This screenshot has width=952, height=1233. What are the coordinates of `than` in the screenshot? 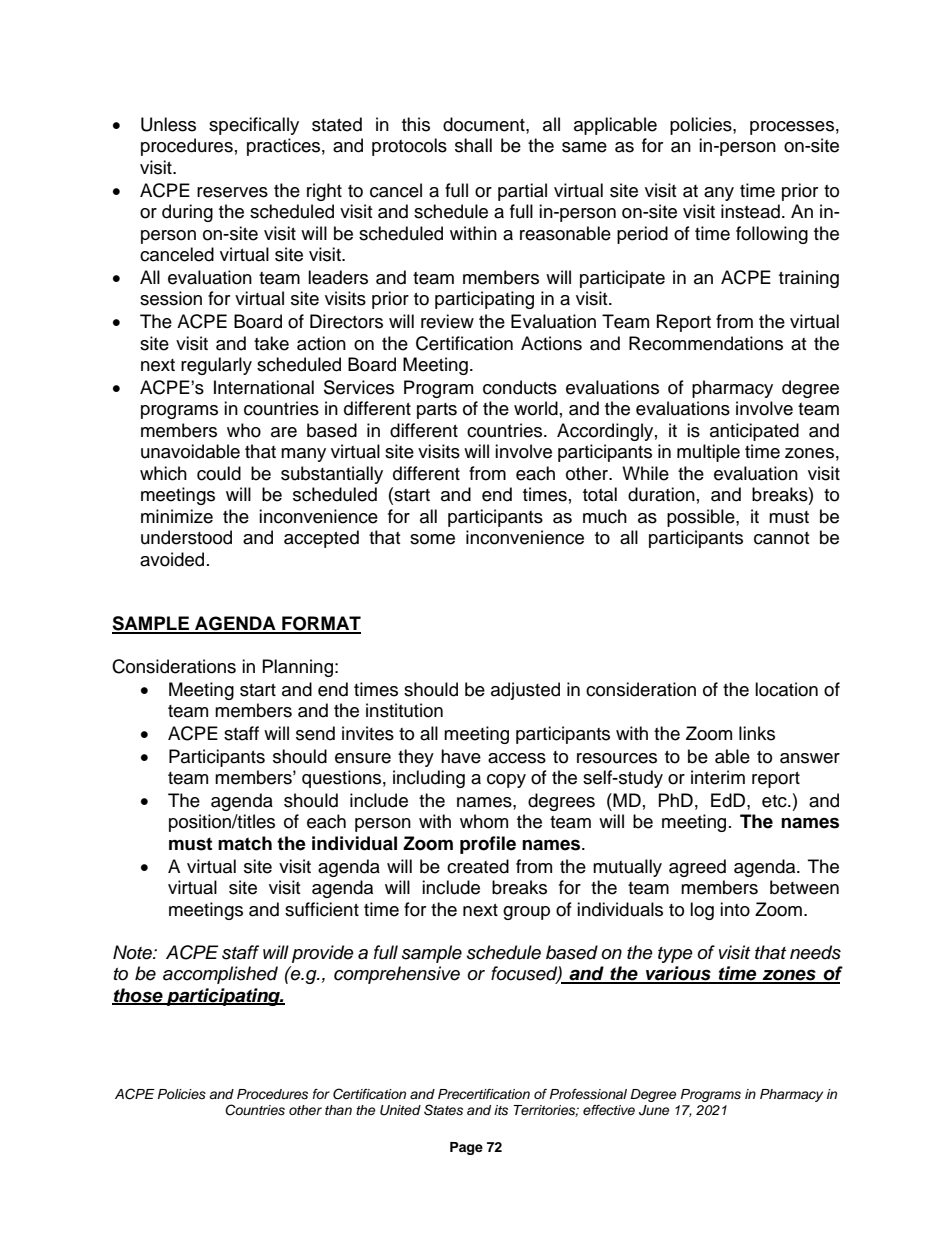 It's located at (338, 1110).
